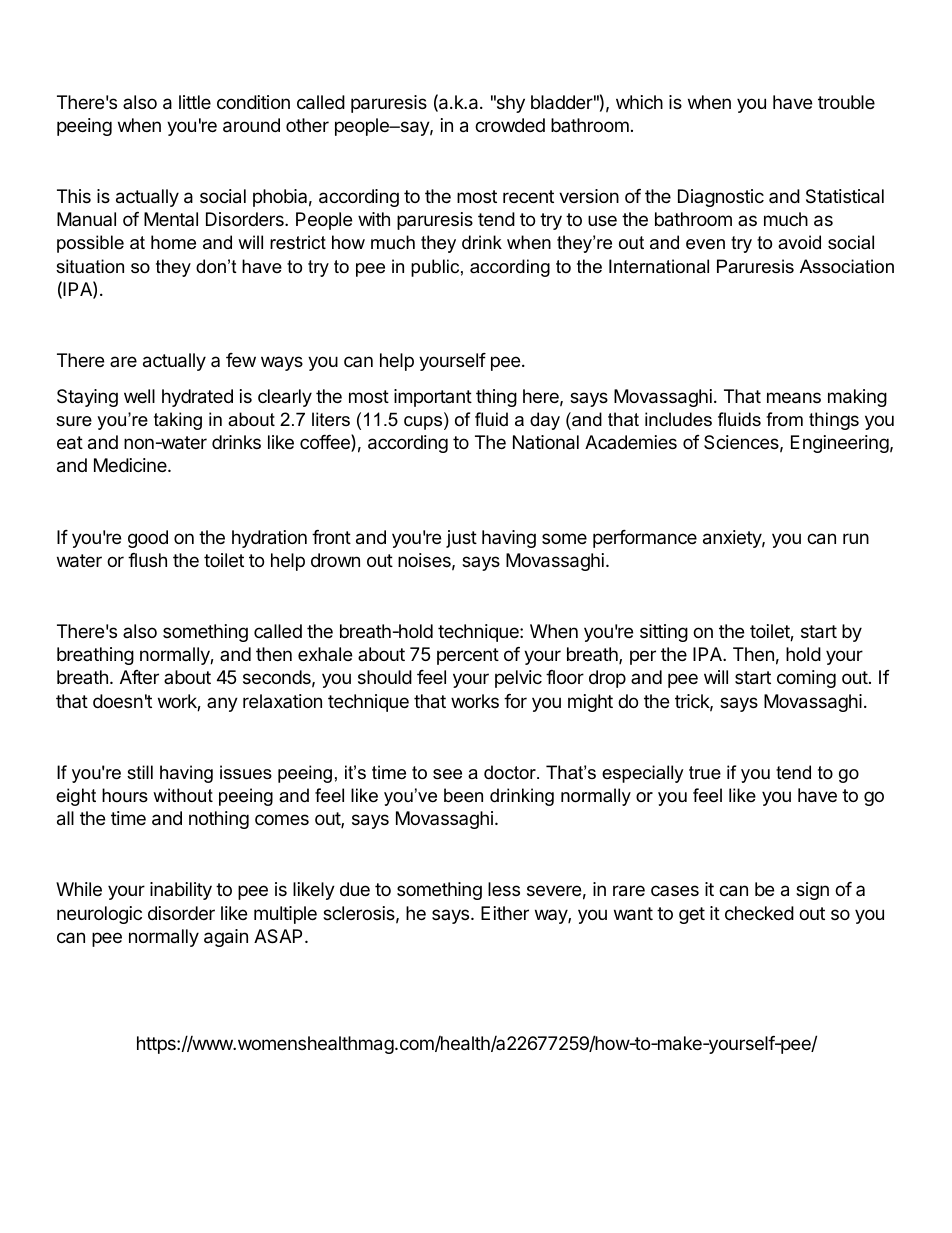  Describe the element at coordinates (705, 772) in the screenshot. I see `true` at that location.
